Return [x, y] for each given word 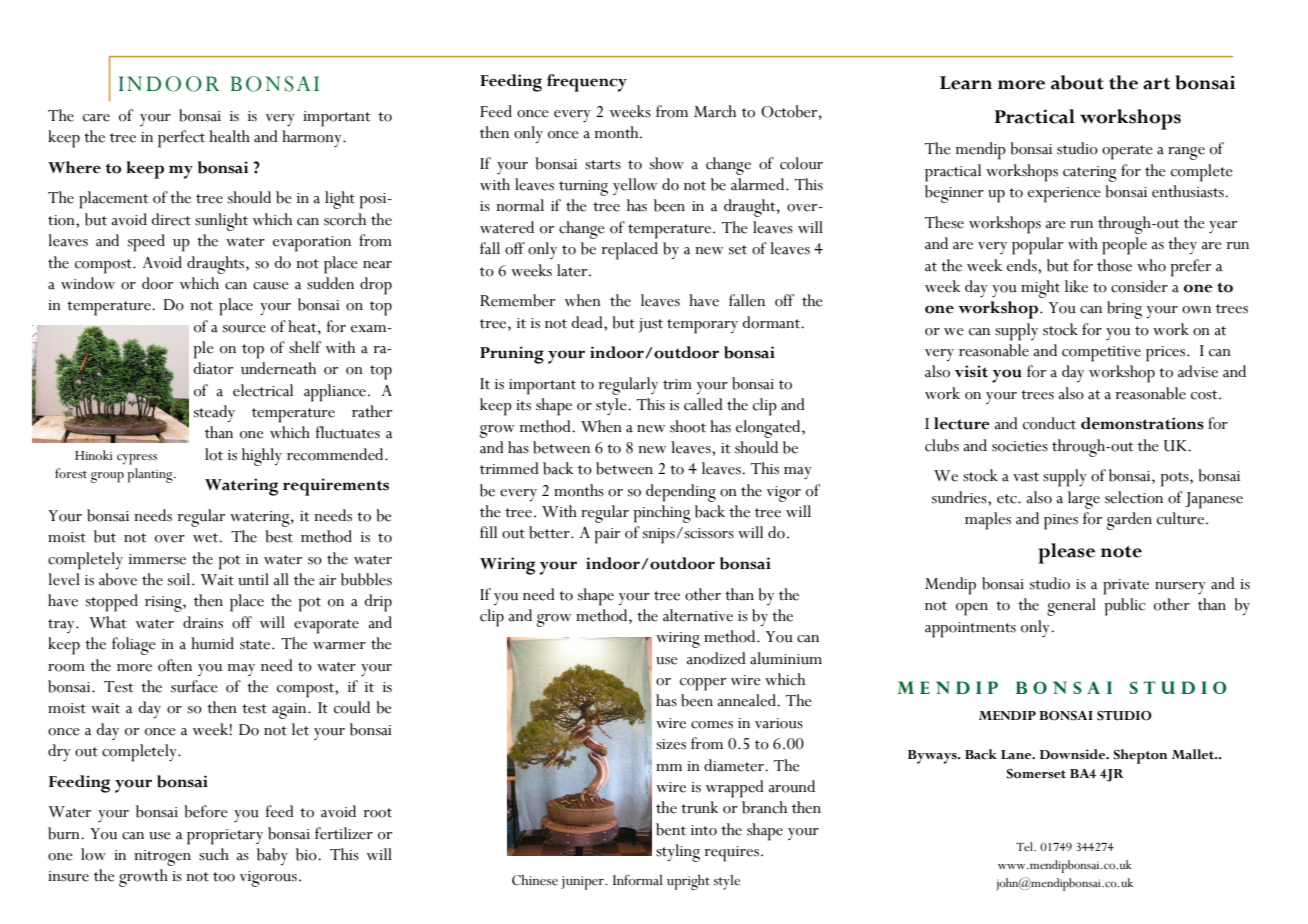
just [650, 325]
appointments [970, 630]
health [229, 136]
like [1076, 286]
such [214, 854]
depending [681, 493]
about [1077, 82]
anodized [716, 658]
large [1084, 500]
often [175, 665]
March [715, 111]
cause [271, 286]
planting [151, 475]
